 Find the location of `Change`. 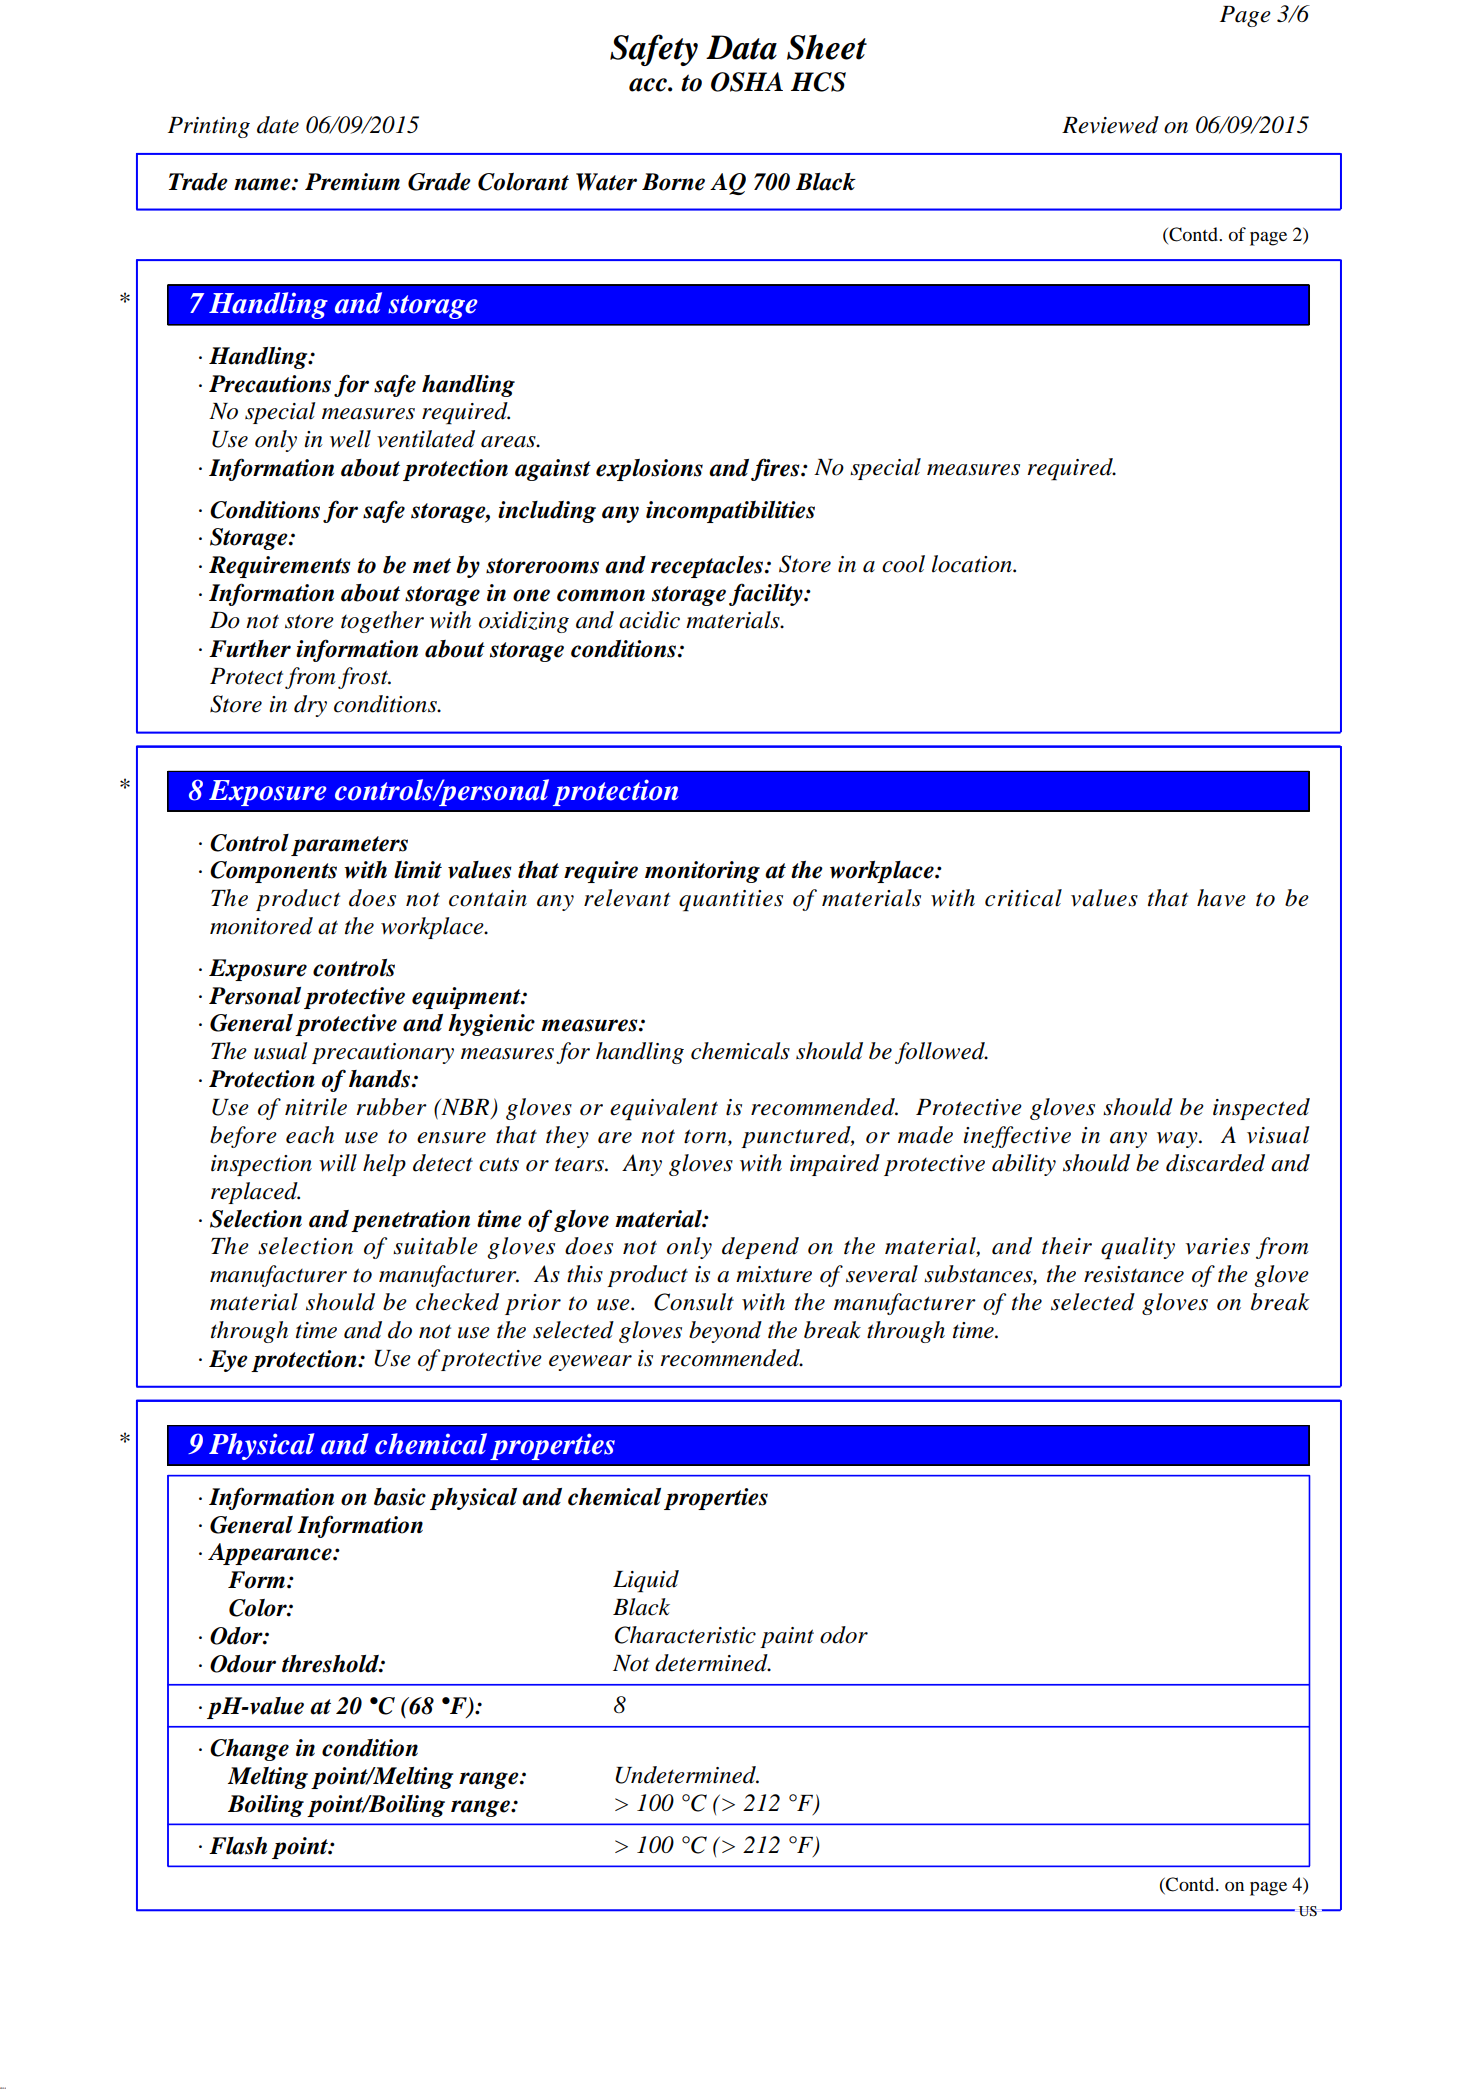

Change is located at coordinates (249, 1750).
